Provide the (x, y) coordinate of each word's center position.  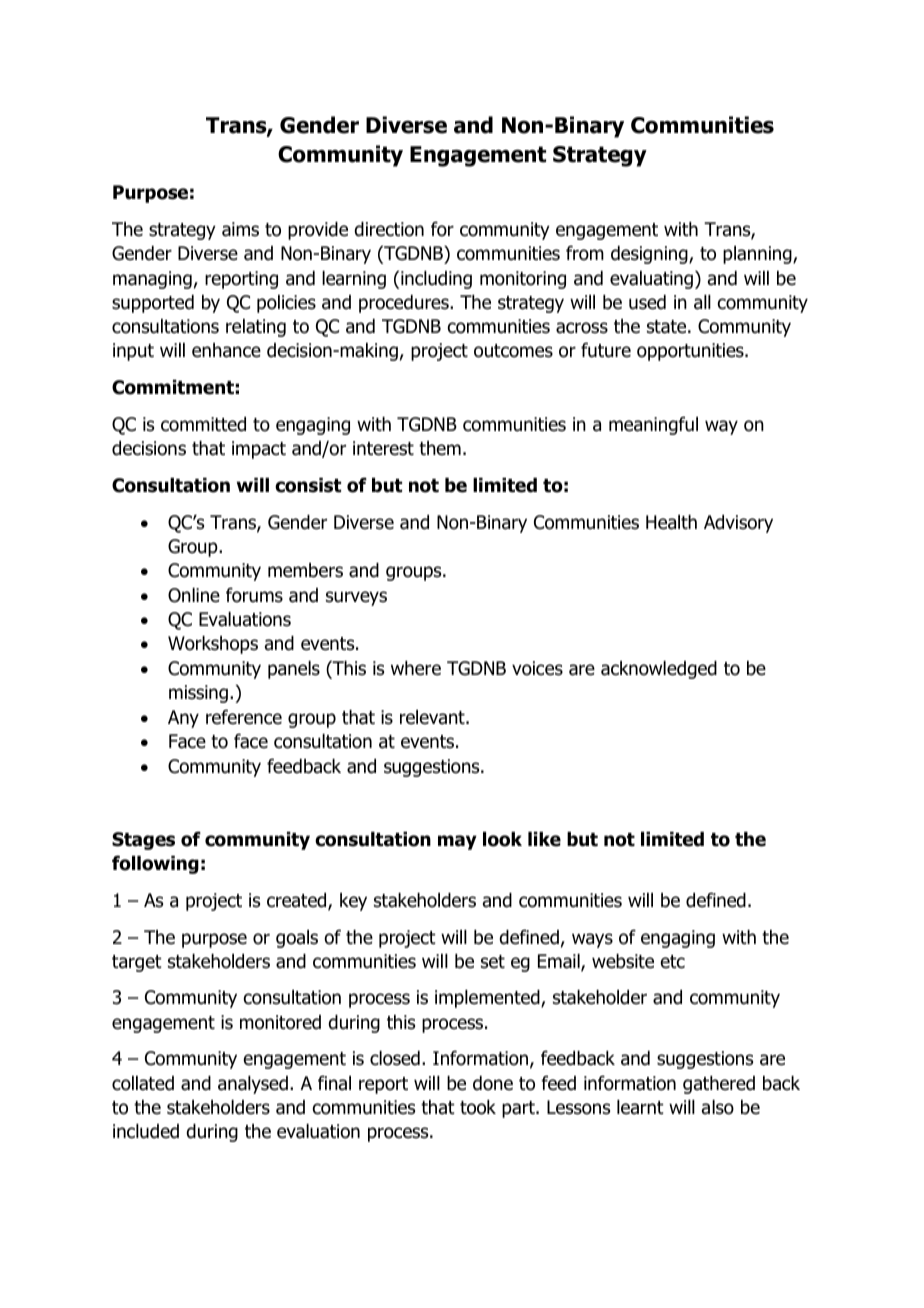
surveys (356, 598)
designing (650, 255)
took (478, 1107)
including (436, 280)
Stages (143, 841)
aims (240, 229)
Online (194, 595)
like (544, 839)
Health (671, 522)
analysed (253, 1085)
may (457, 842)
